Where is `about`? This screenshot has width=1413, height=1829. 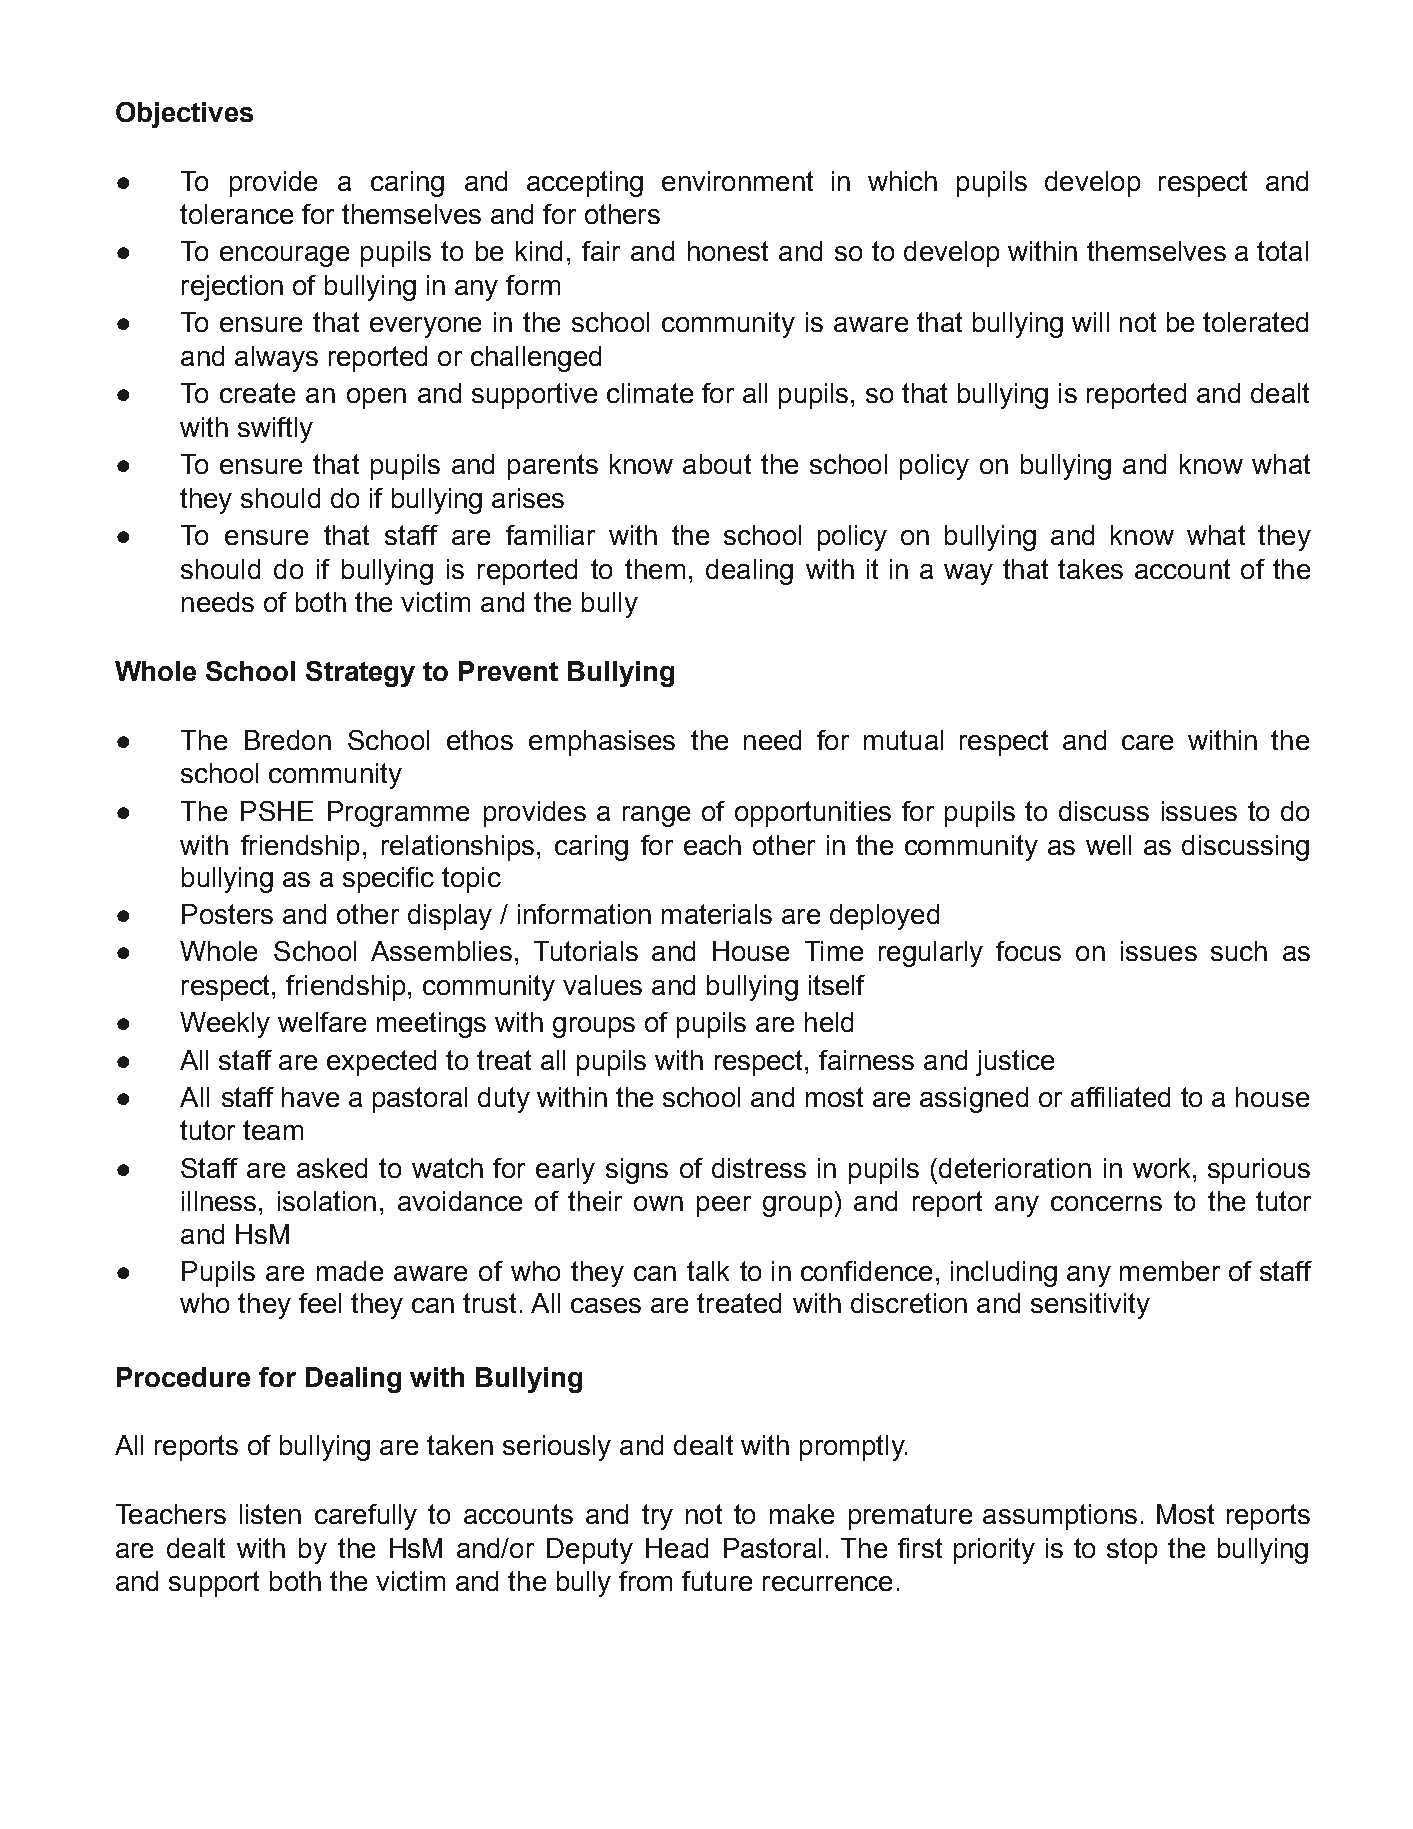
about is located at coordinates (717, 464).
